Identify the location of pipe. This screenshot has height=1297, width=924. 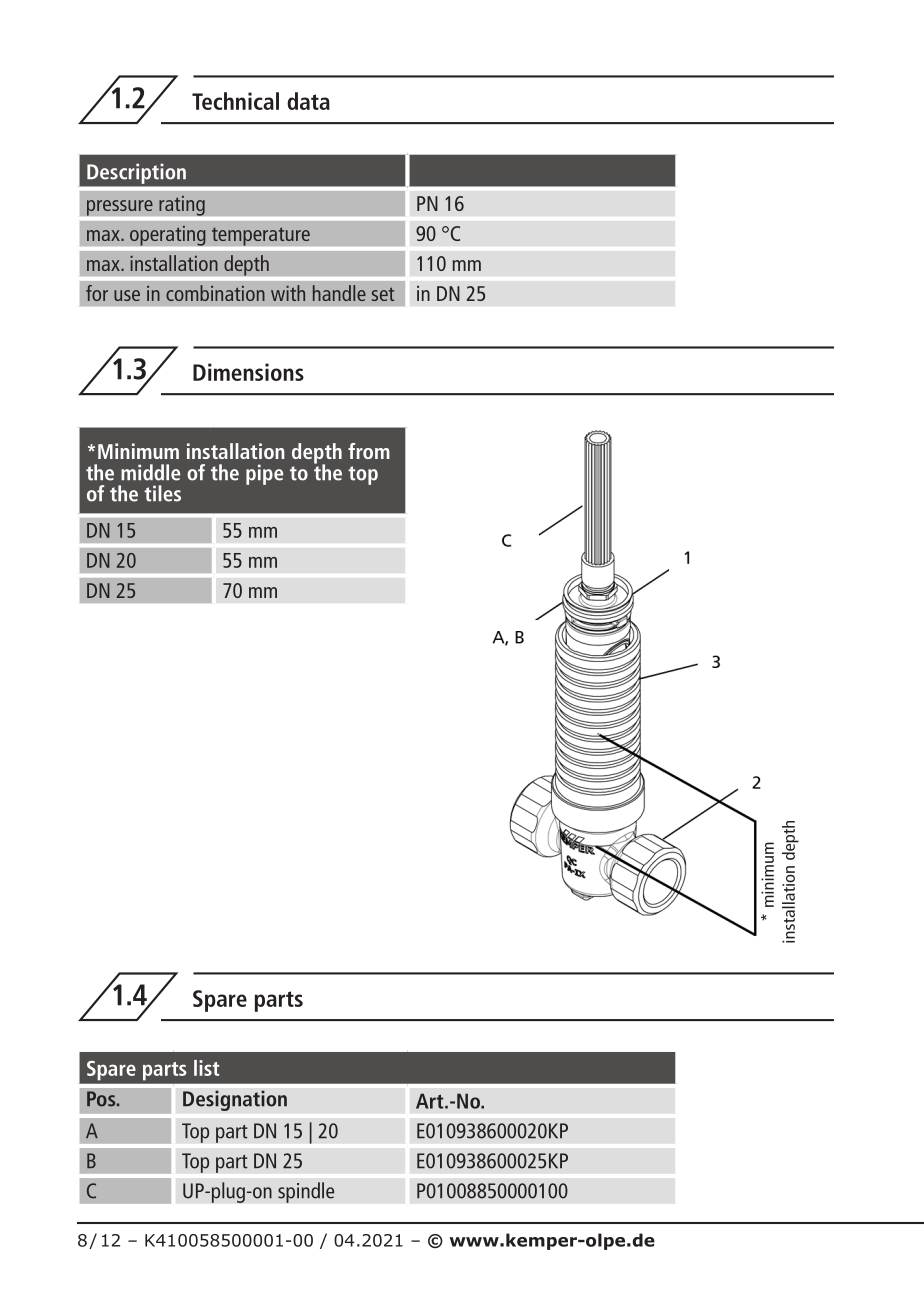
(264, 474).
